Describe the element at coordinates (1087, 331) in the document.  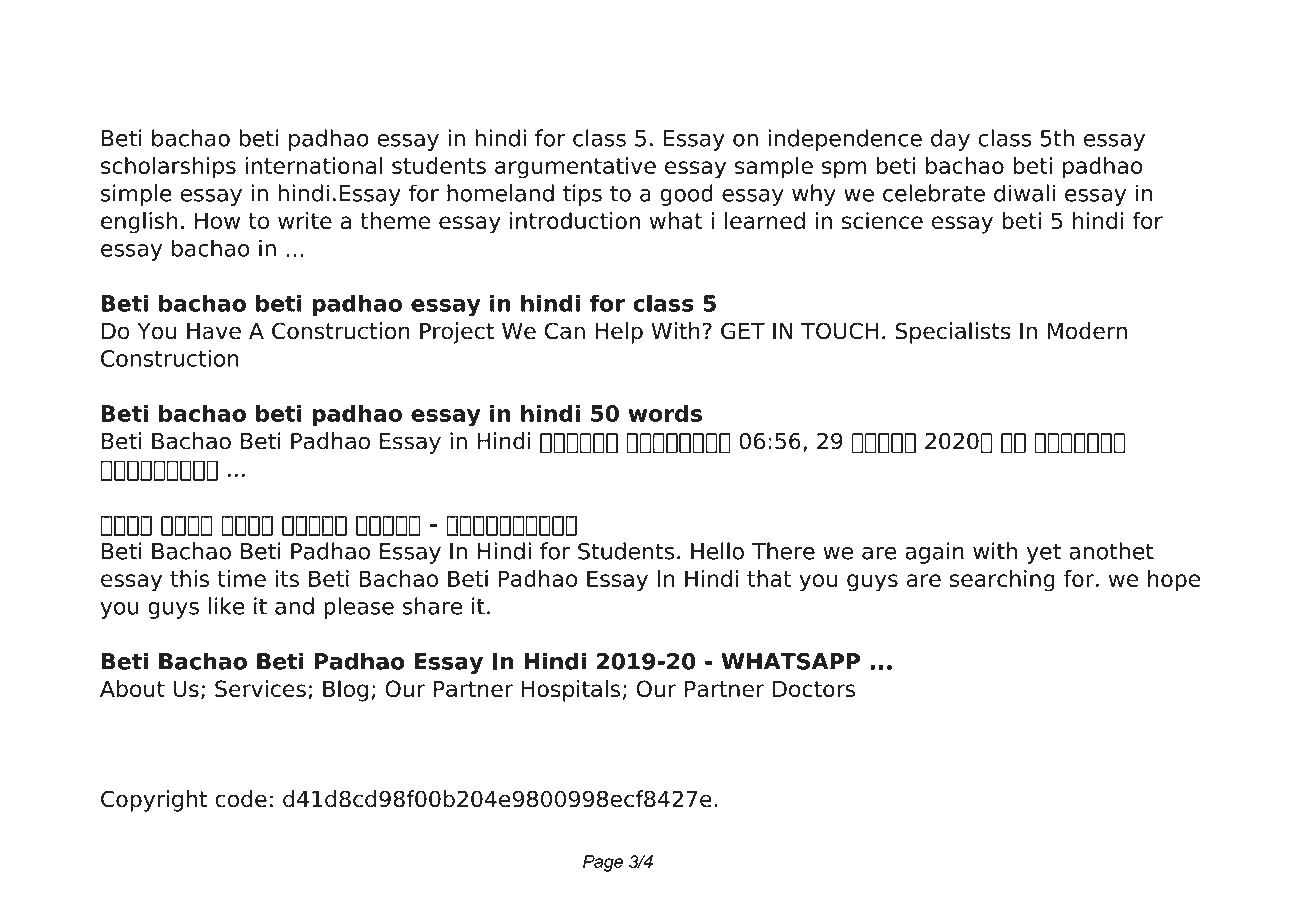
I see `Modern` at that location.
